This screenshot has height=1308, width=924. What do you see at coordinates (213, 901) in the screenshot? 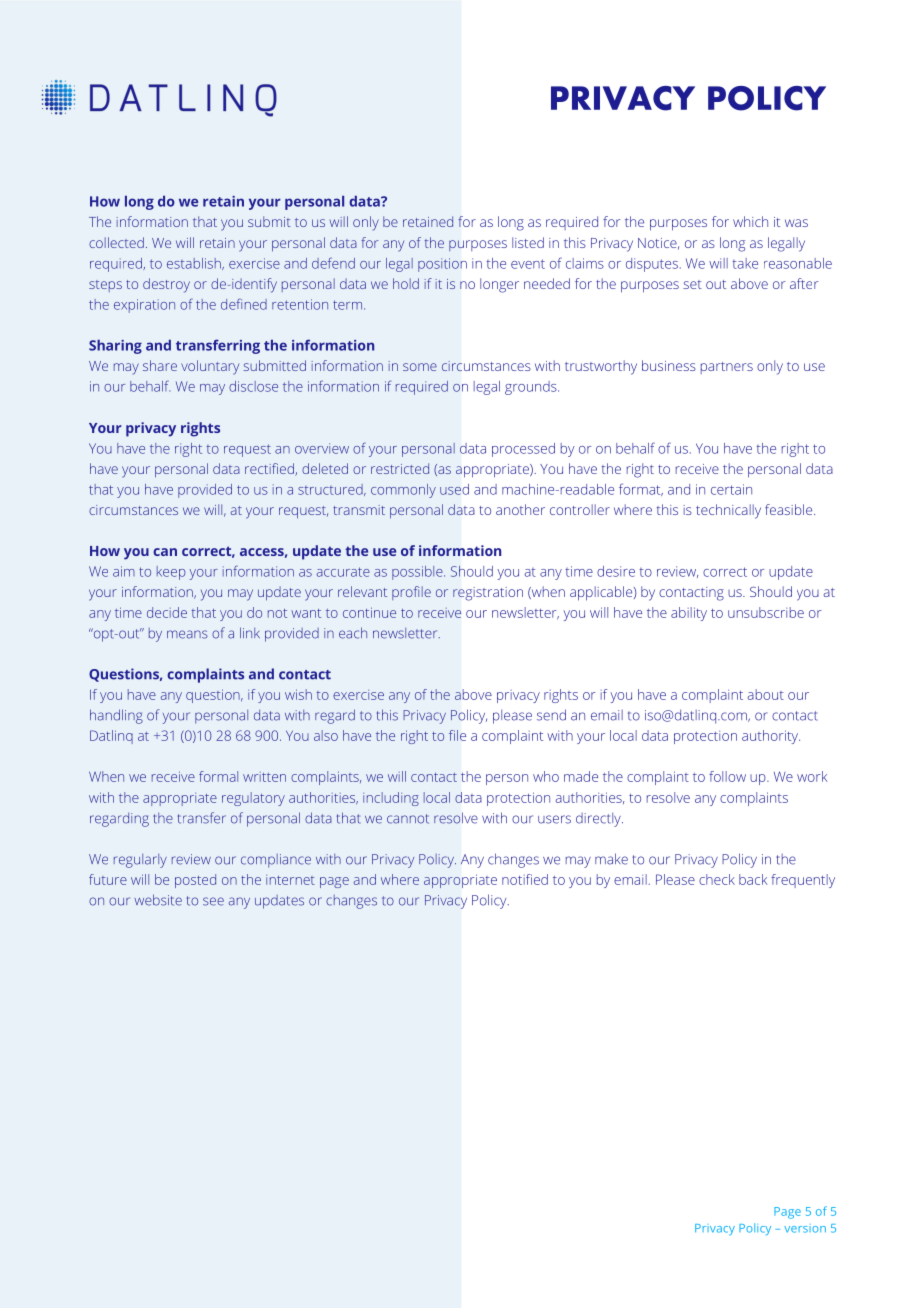
I see `see` at bounding box center [213, 901].
